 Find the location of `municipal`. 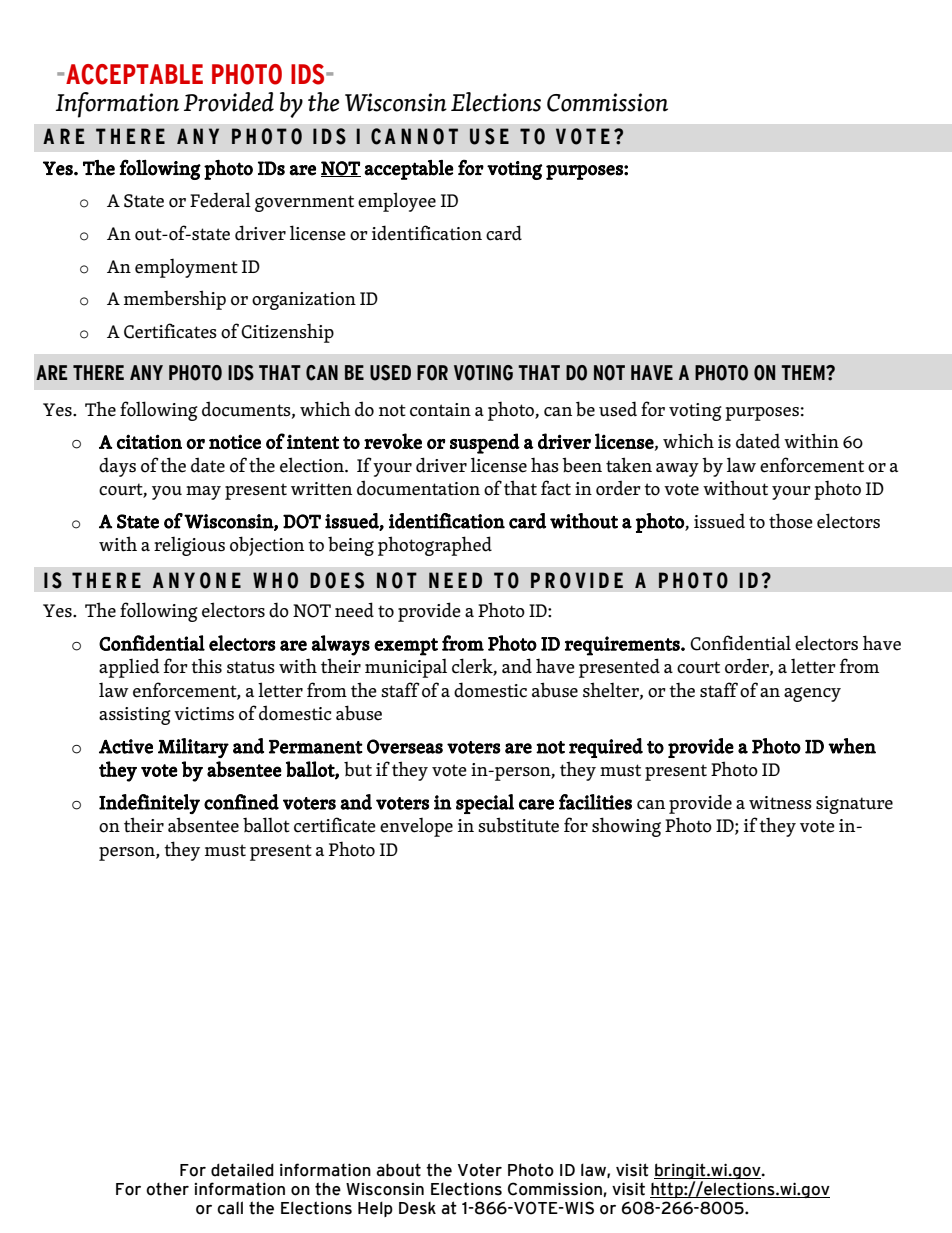

municipal is located at coordinates (406, 668).
